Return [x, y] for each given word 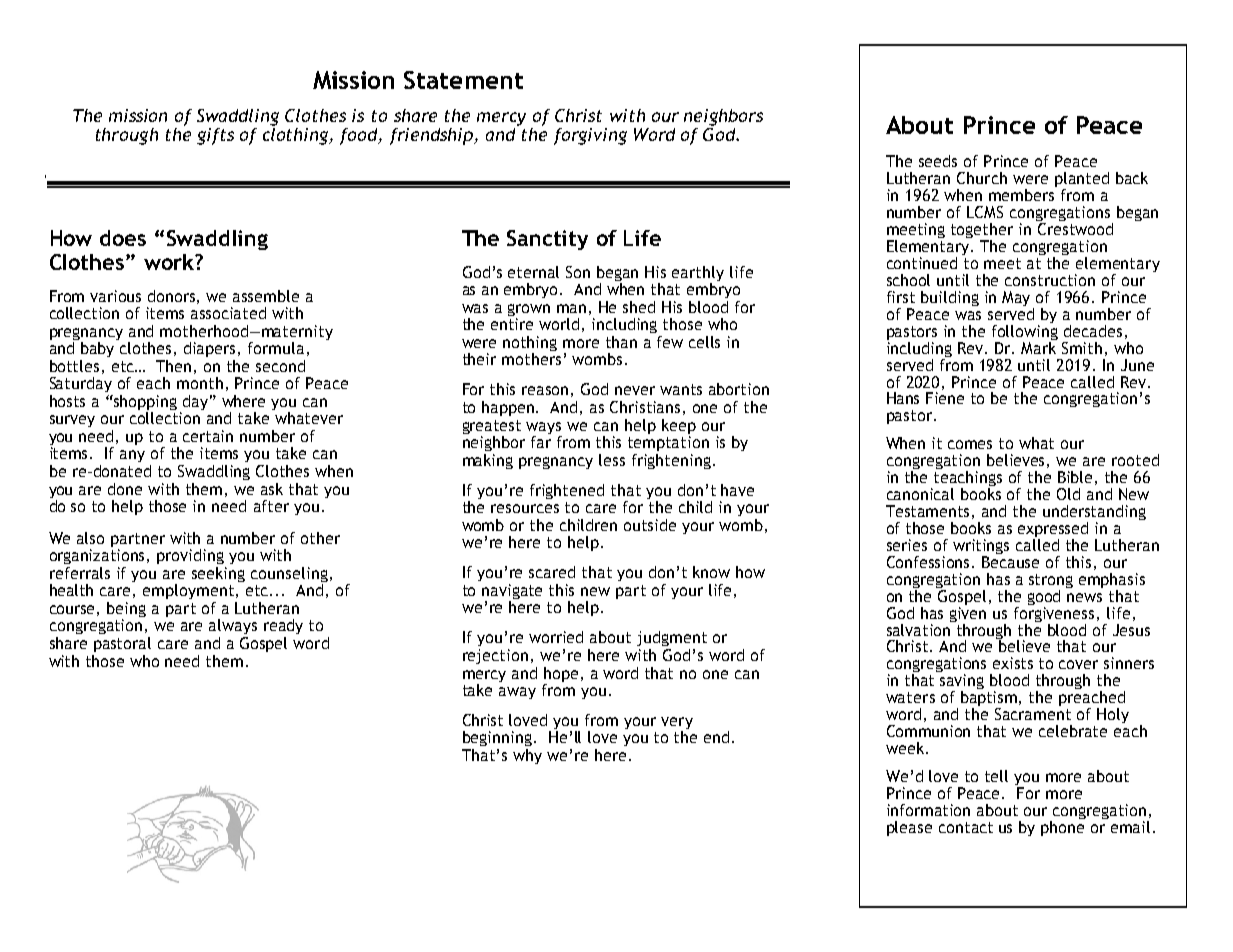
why [527, 756]
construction [1050, 280]
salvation [920, 628]
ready [283, 626]
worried [556, 637]
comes [970, 444]
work [170, 262]
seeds [938, 161]
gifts [215, 136]
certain [208, 436]
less [612, 460]
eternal [533, 272]
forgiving [590, 136]
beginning [497, 738]
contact [966, 827]
